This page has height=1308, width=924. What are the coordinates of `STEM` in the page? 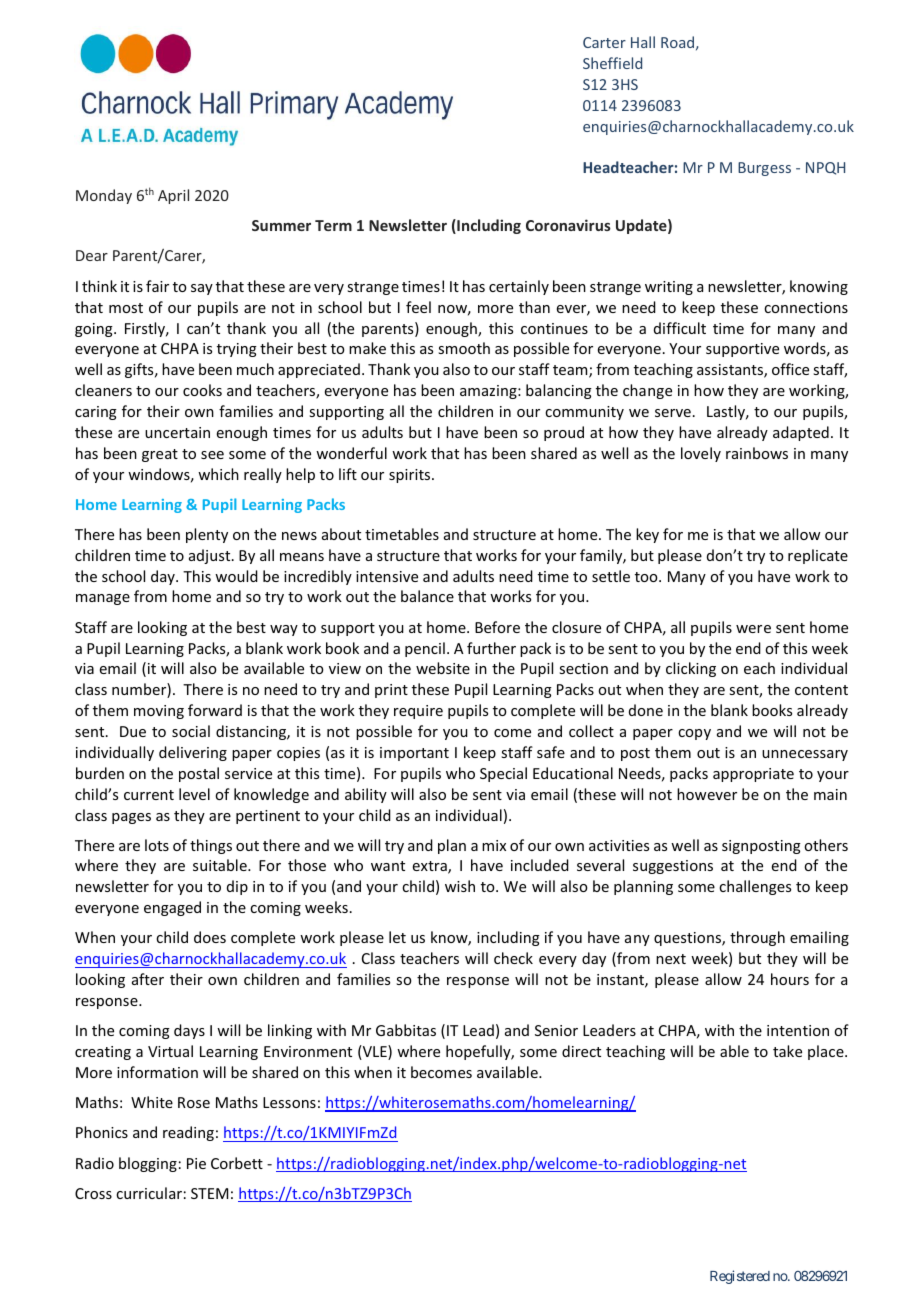 It's located at (209, 1193).
